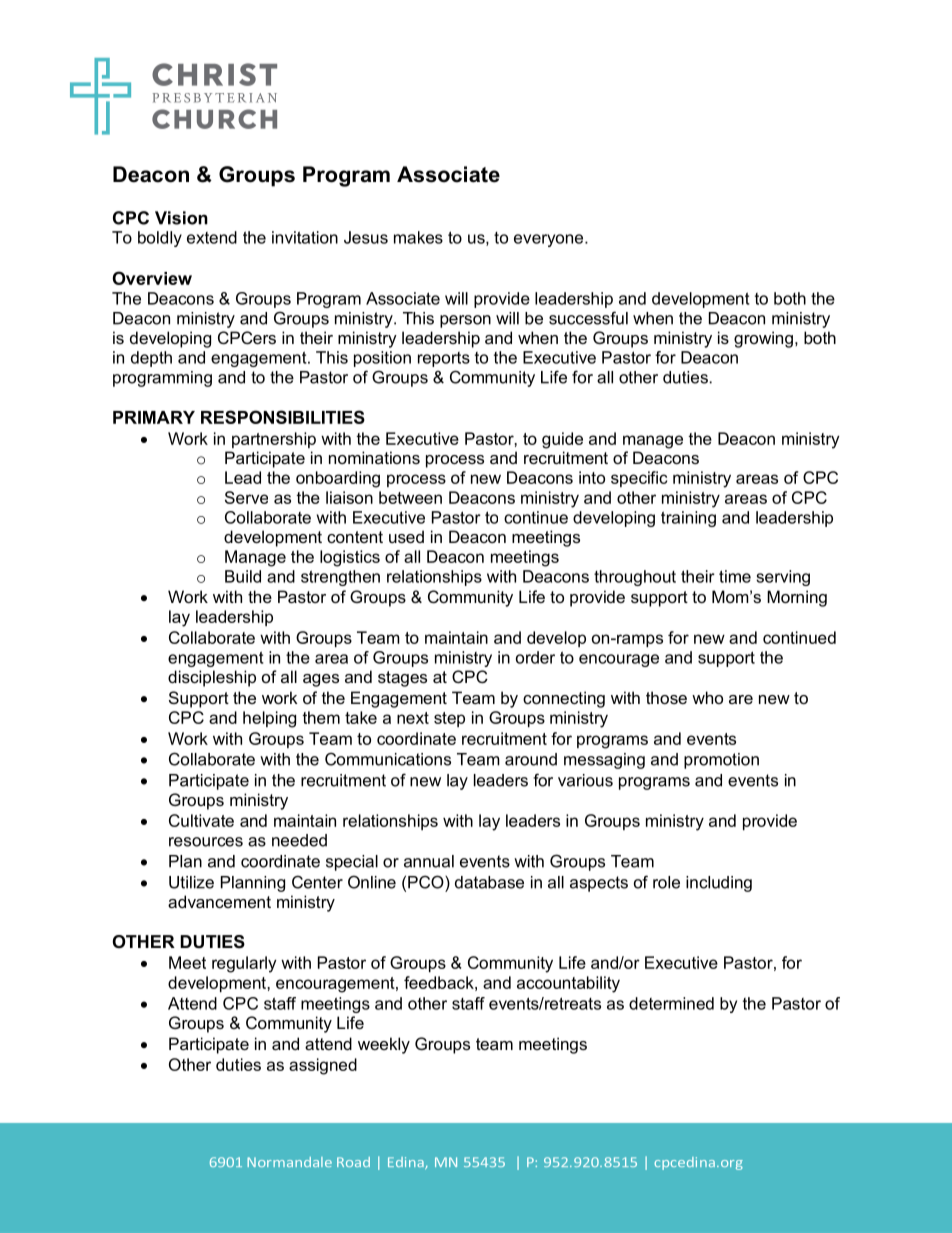  Describe the element at coordinates (535, 657) in the screenshot. I see `order` at that location.
